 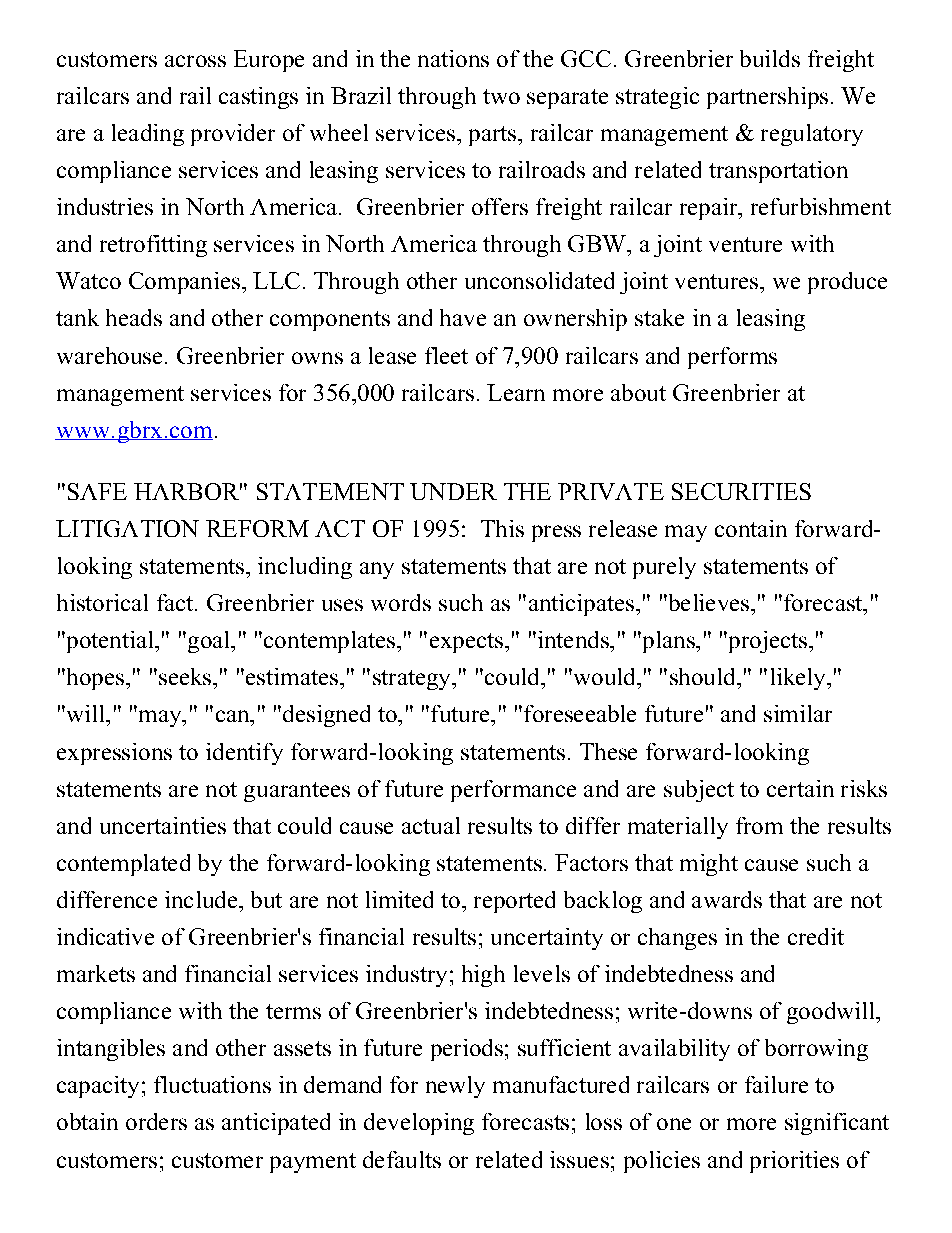 I want to click on developing, so click(x=419, y=1124).
